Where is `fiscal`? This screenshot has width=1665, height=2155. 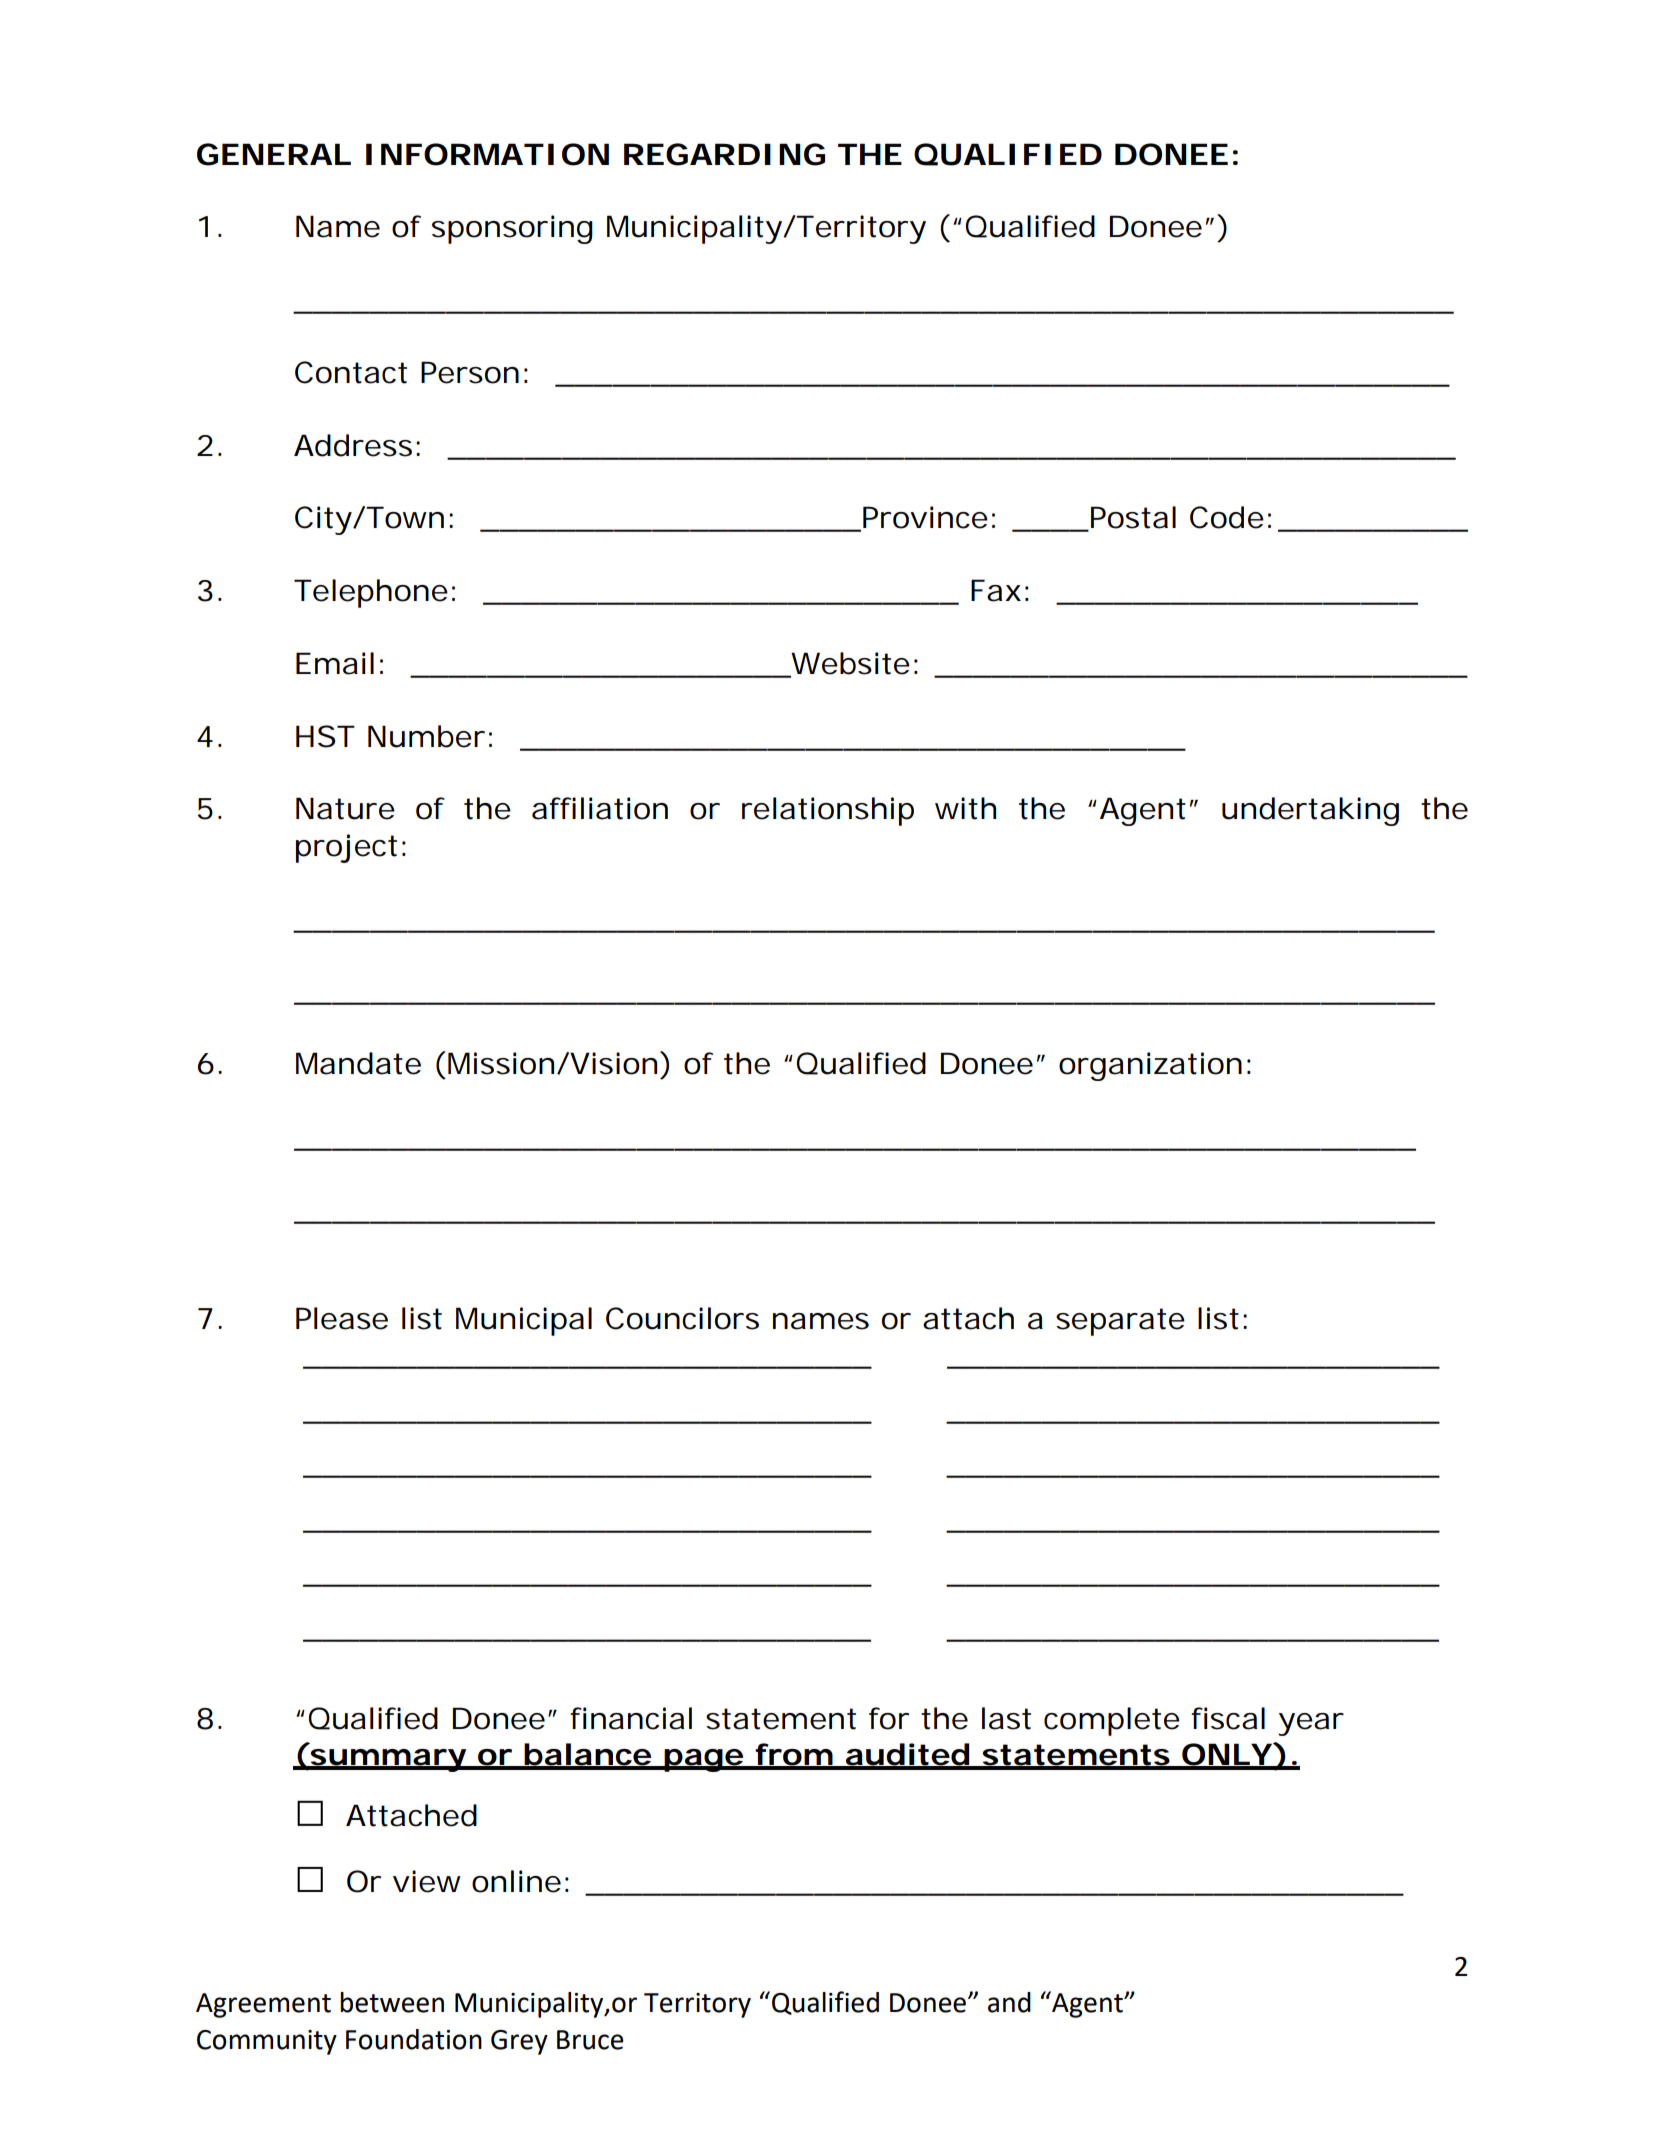
fiscal is located at coordinates (1228, 1718).
